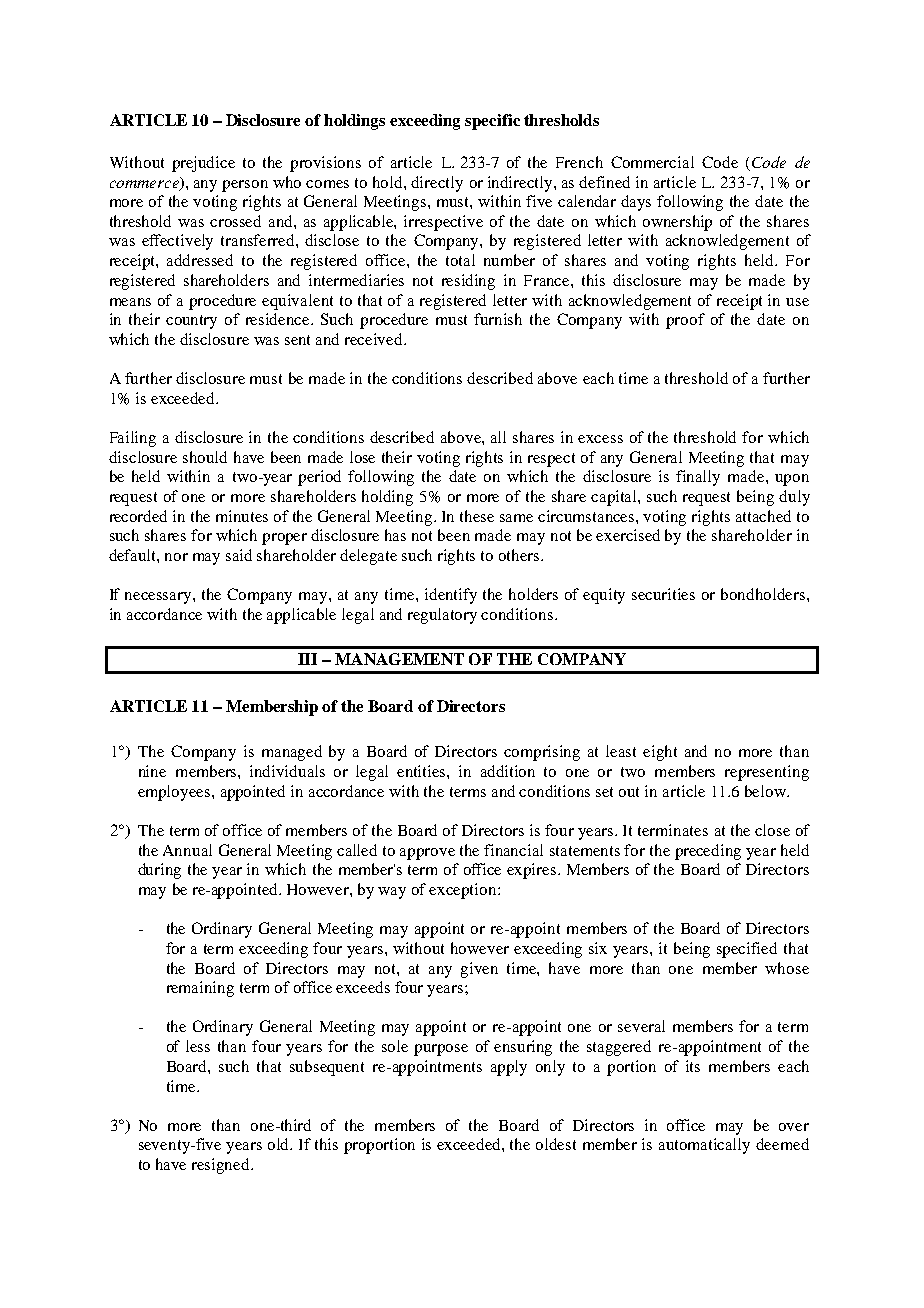 This screenshot has height=1308, width=924. What do you see at coordinates (556, 1144) in the screenshot?
I see `oldest` at bounding box center [556, 1144].
